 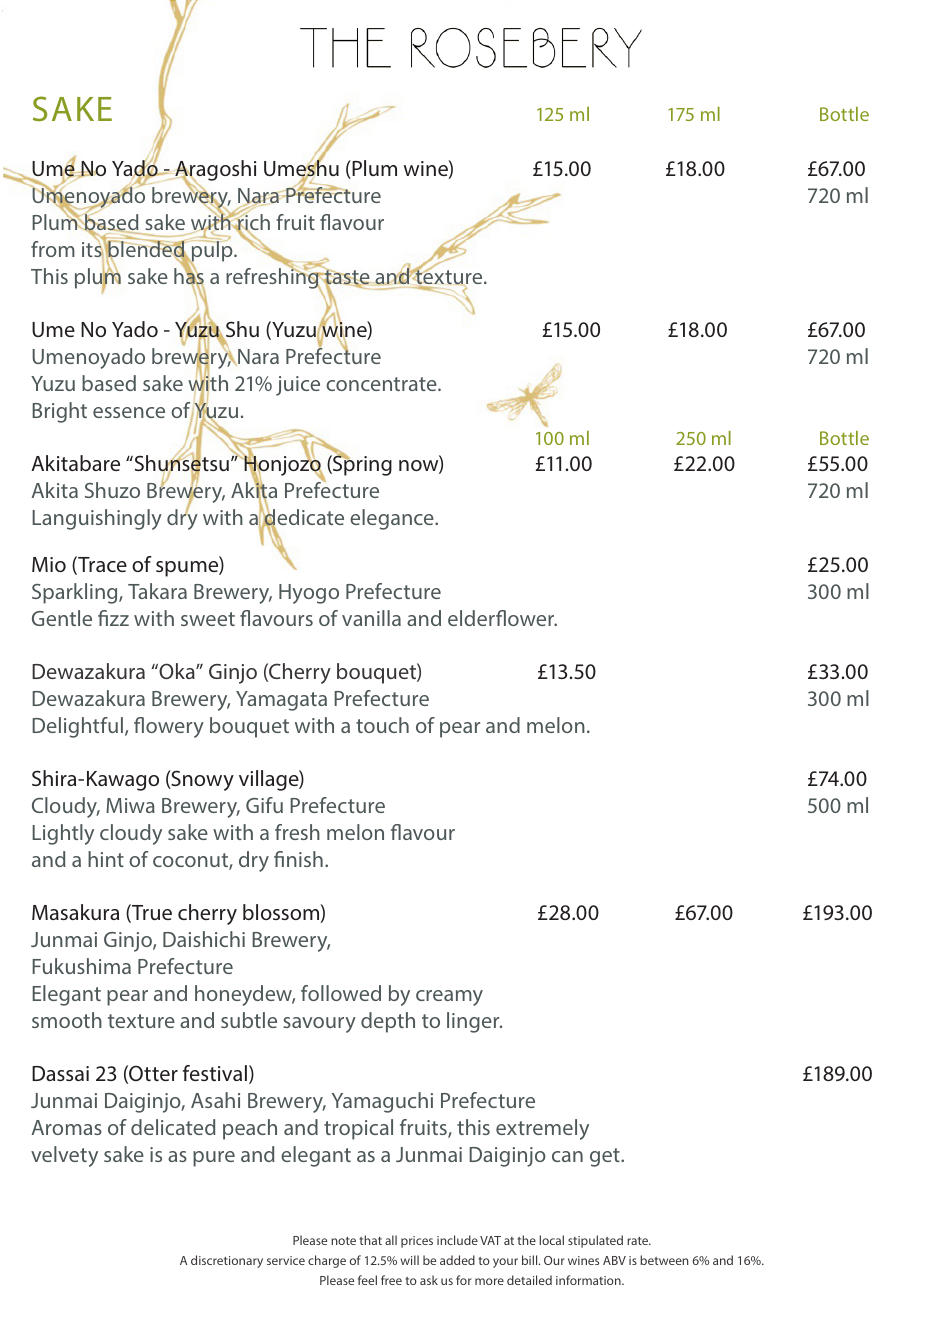 I want to click on discretionary, so click(x=227, y=1261).
